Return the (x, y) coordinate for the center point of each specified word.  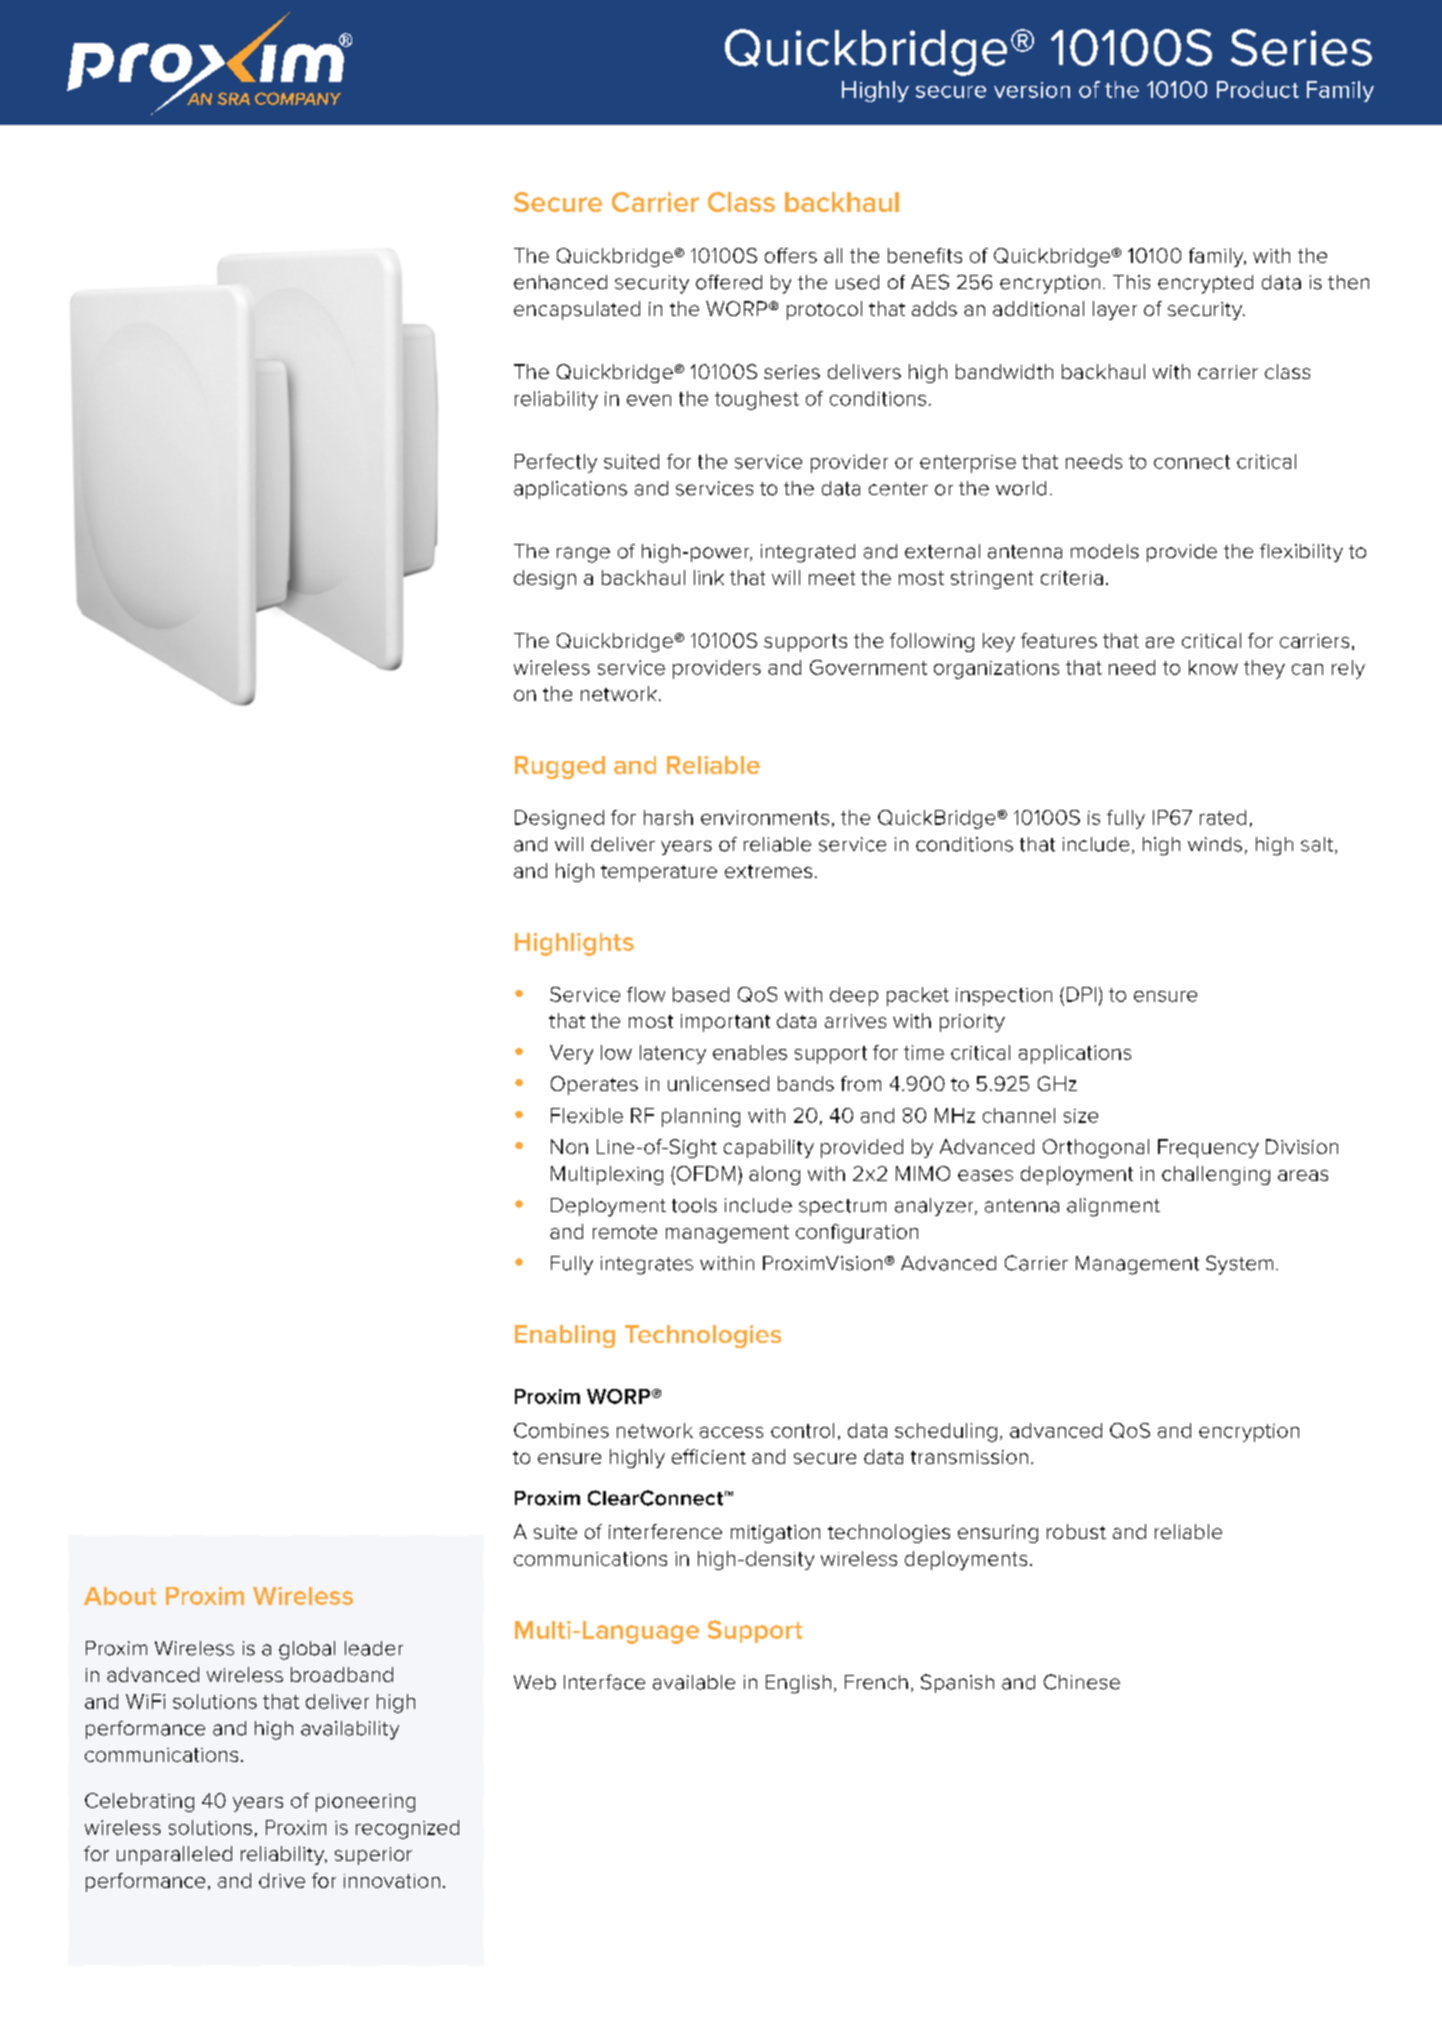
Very (571, 1054)
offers (791, 255)
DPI (1081, 994)
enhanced (560, 282)
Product (1258, 89)
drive (282, 1880)
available (694, 1682)
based (701, 994)
